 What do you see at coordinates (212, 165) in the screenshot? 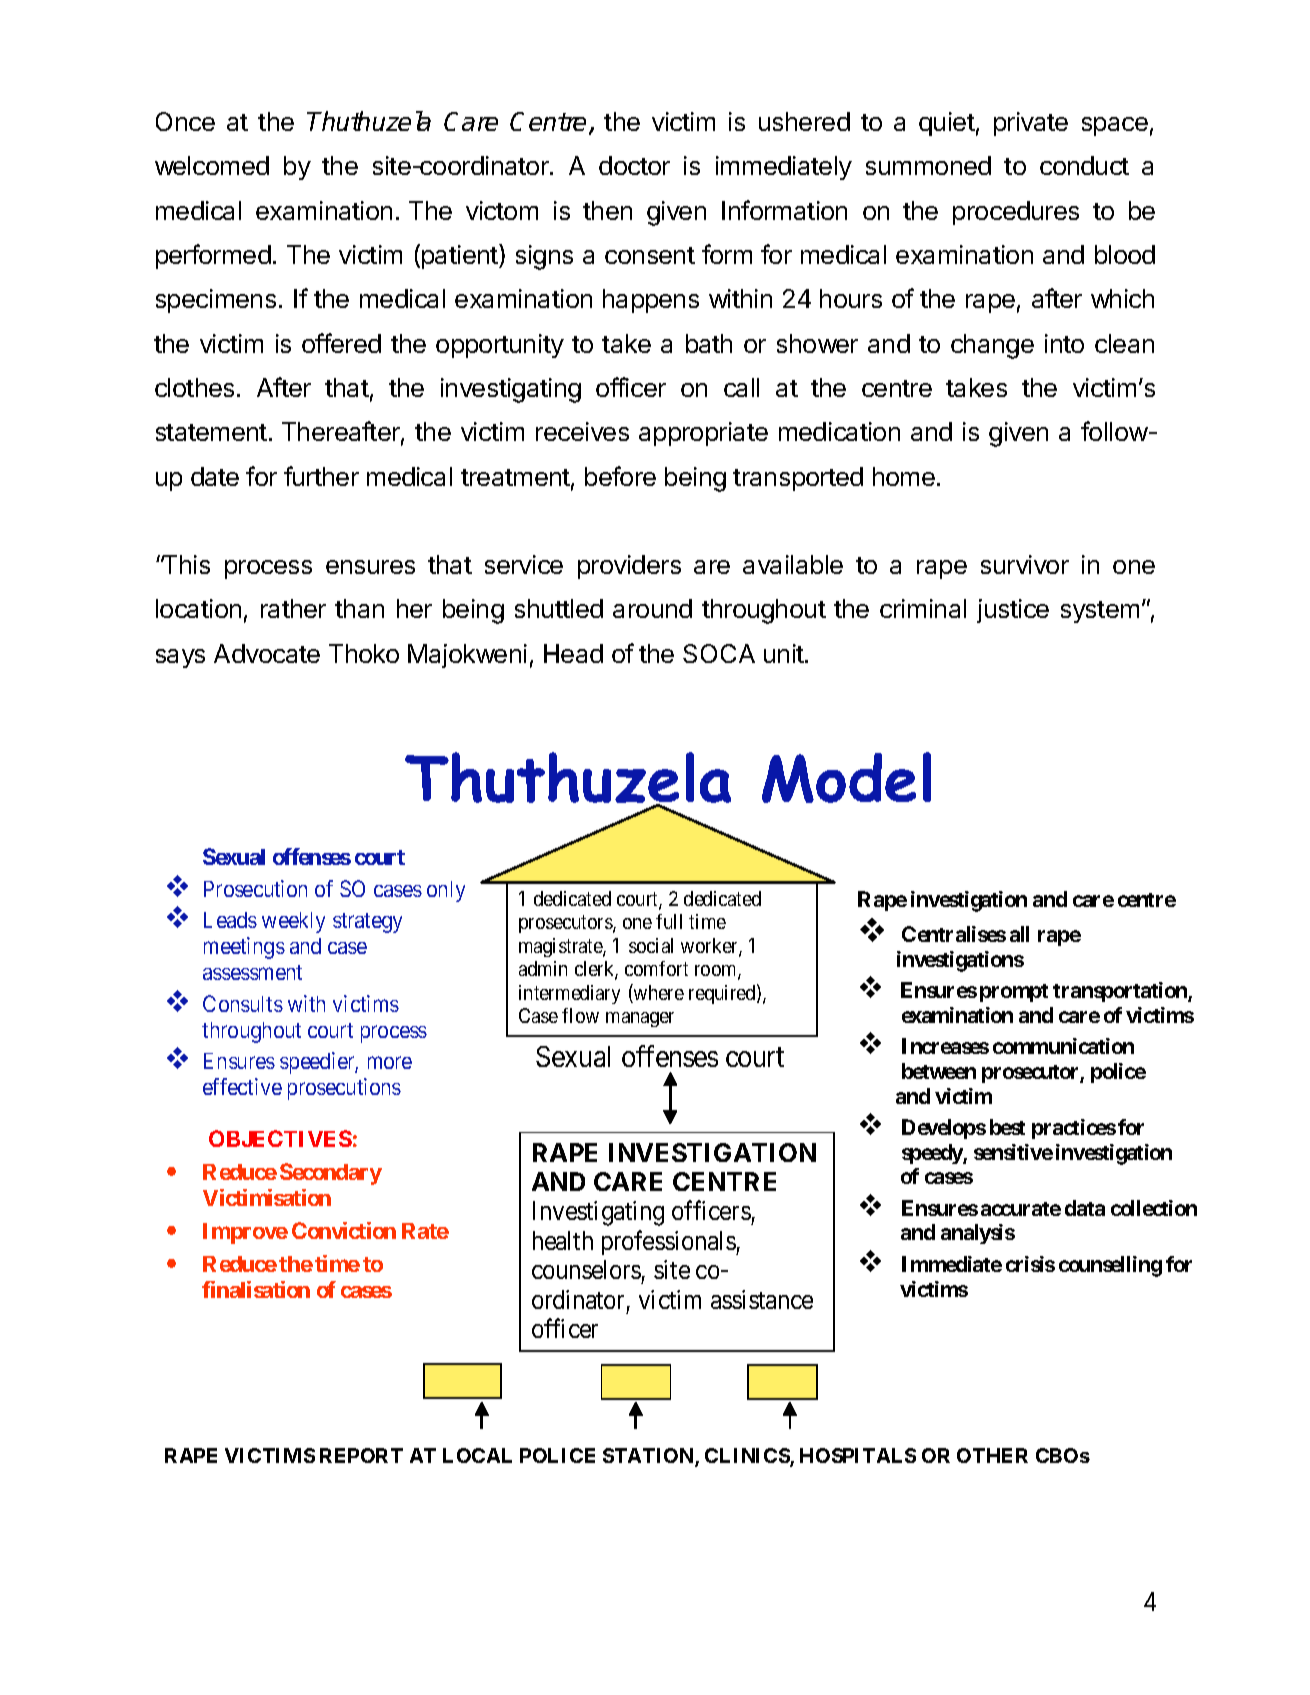
I see `welcomed` at bounding box center [212, 165].
